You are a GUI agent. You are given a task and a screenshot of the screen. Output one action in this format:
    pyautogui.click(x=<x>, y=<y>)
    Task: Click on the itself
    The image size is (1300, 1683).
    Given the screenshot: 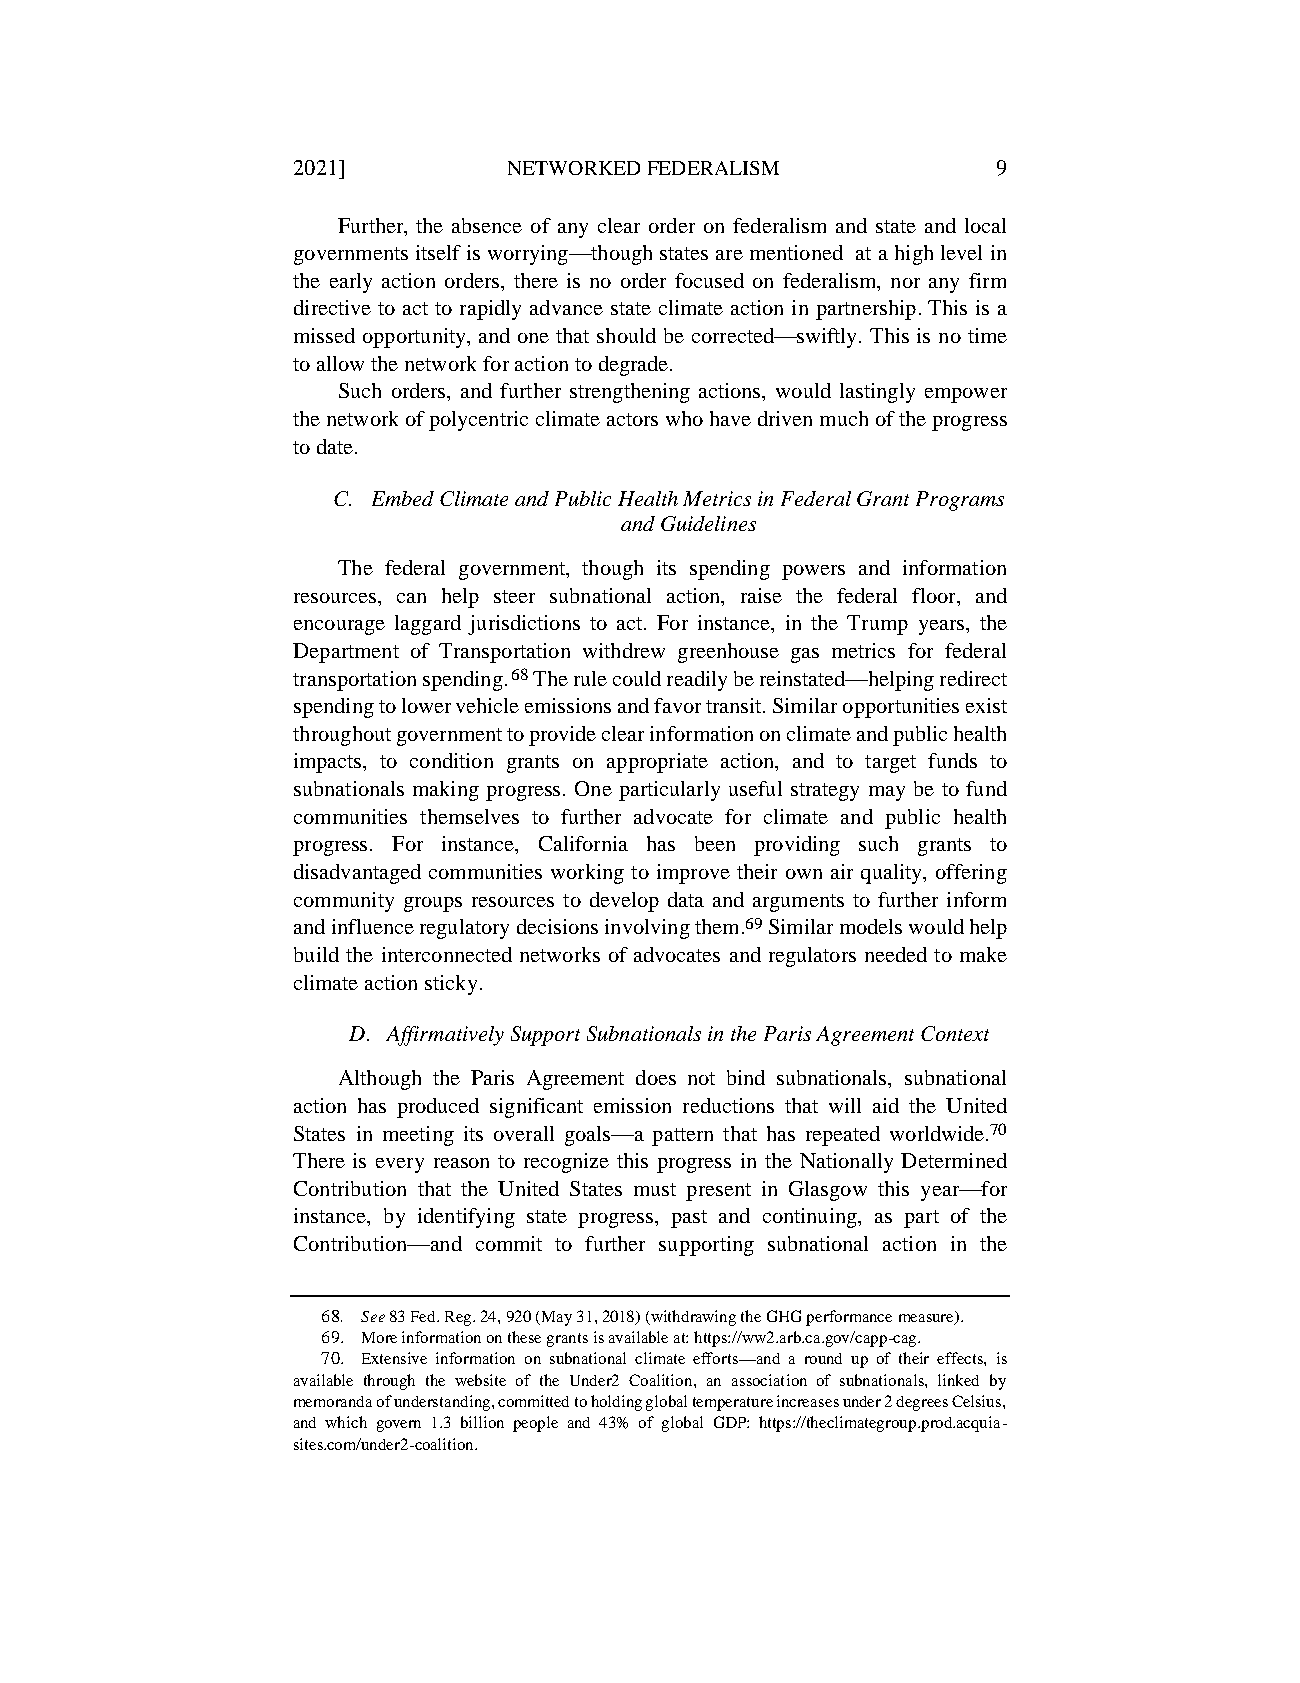 What is the action you would take?
    pyautogui.click(x=438, y=252)
